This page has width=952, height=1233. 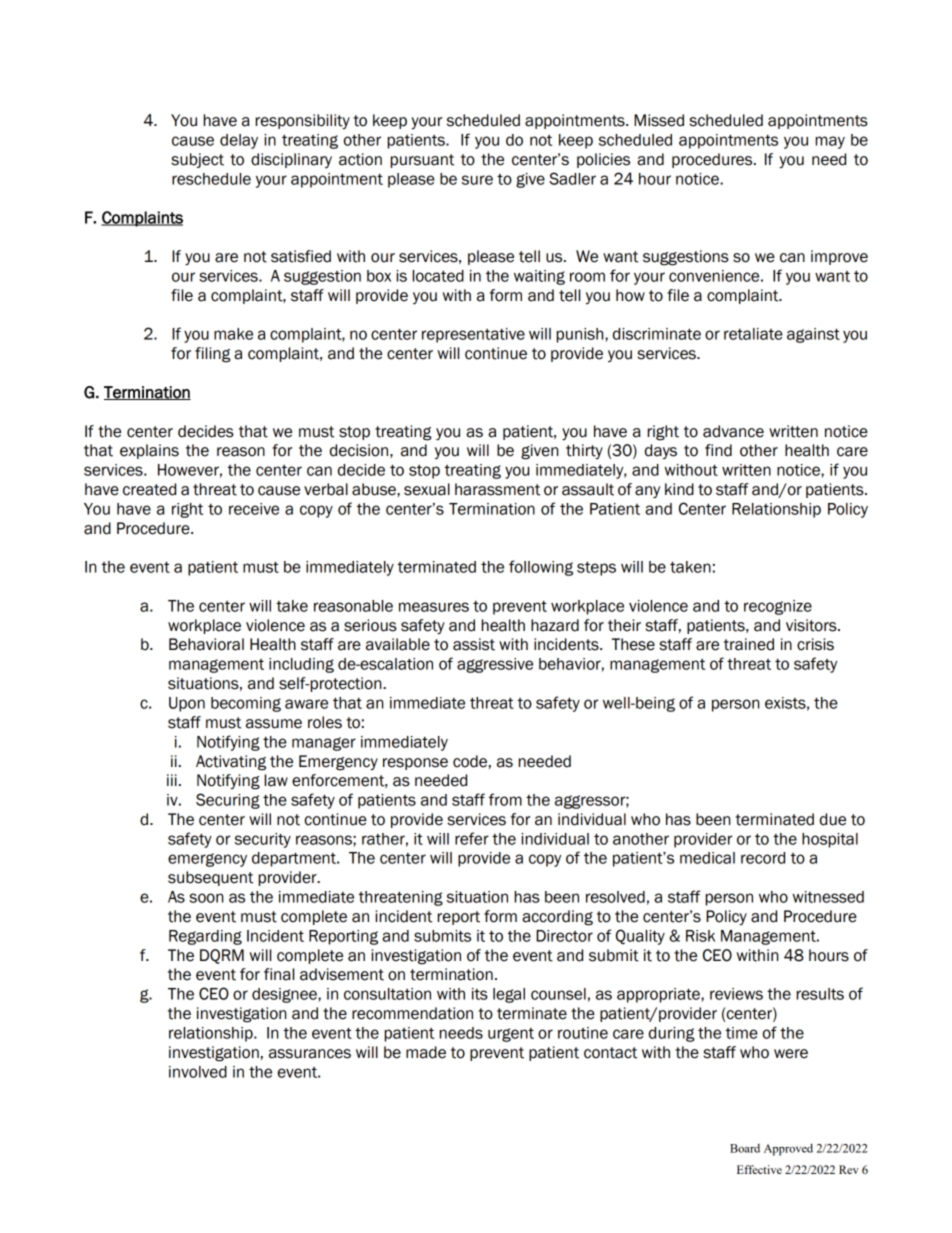 I want to click on pursuant, so click(x=422, y=161).
